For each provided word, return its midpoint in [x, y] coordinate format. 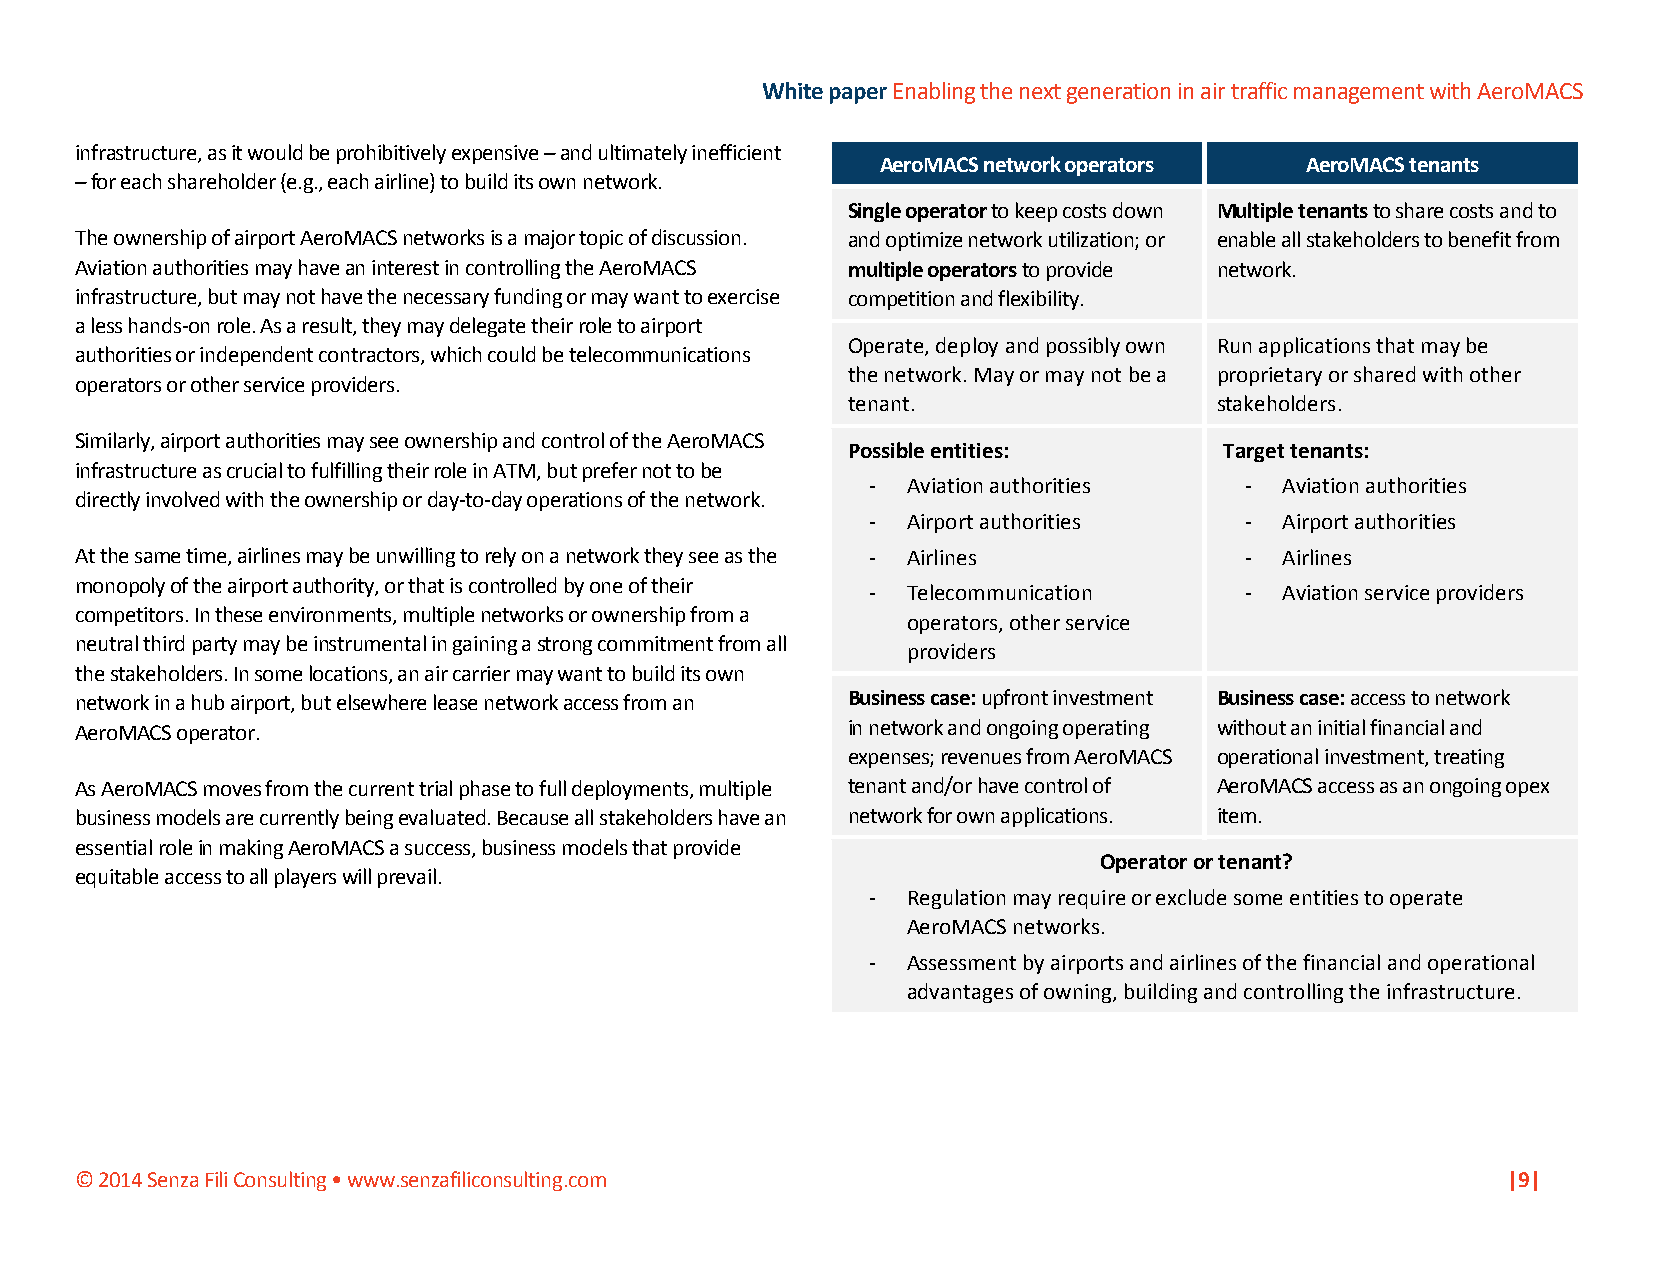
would [275, 152]
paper [858, 95]
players [305, 878]
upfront [1015, 699]
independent [256, 356]
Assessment [961, 963]
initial [1341, 727]
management [1359, 94]
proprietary [1270, 376]
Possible [887, 450]
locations [350, 674]
